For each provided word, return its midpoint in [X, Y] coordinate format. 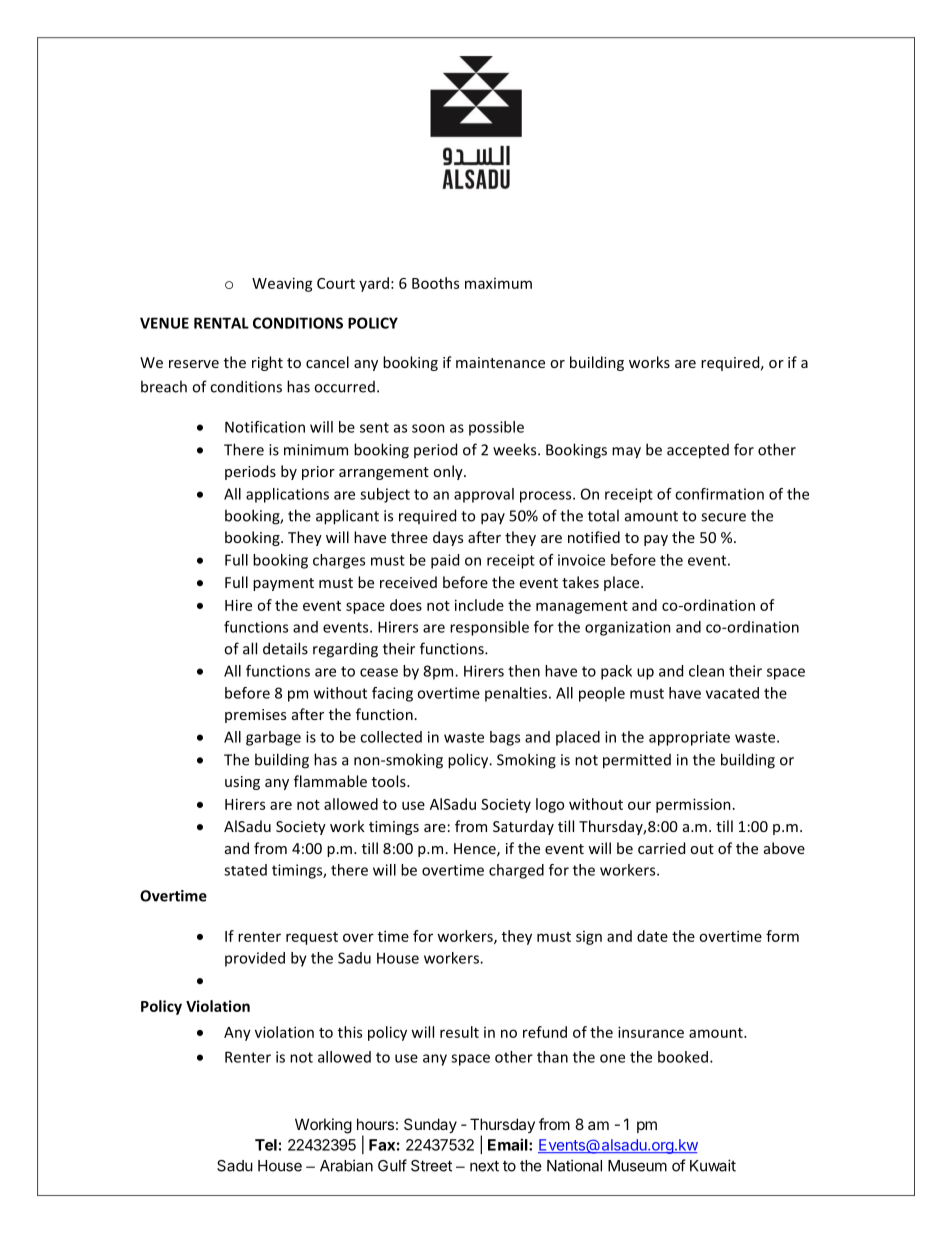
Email [509, 1144]
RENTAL [221, 323]
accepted [698, 451]
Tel [266, 1145]
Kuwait [713, 1165]
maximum [498, 283]
